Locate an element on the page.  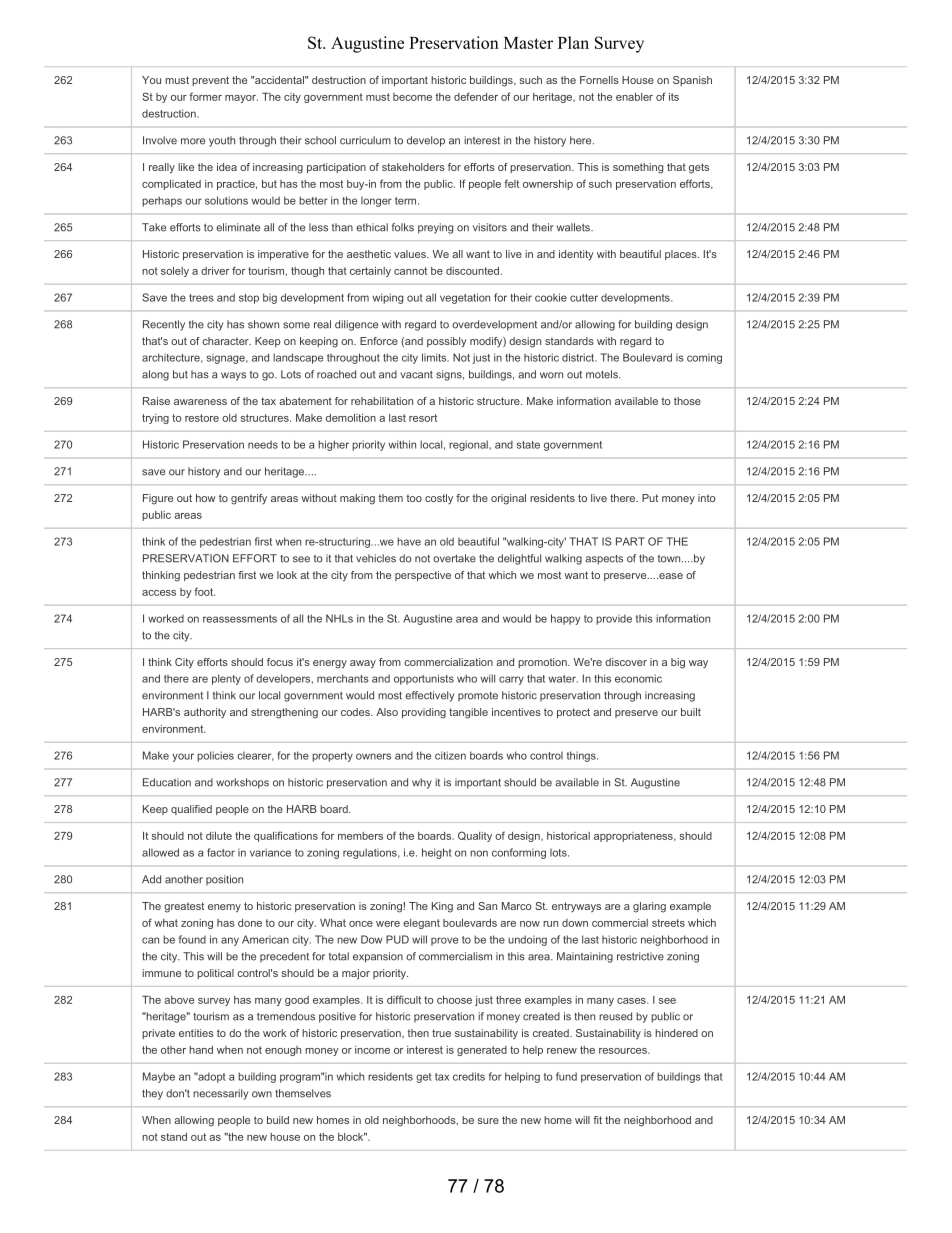
provide is located at coordinates (614, 619).
